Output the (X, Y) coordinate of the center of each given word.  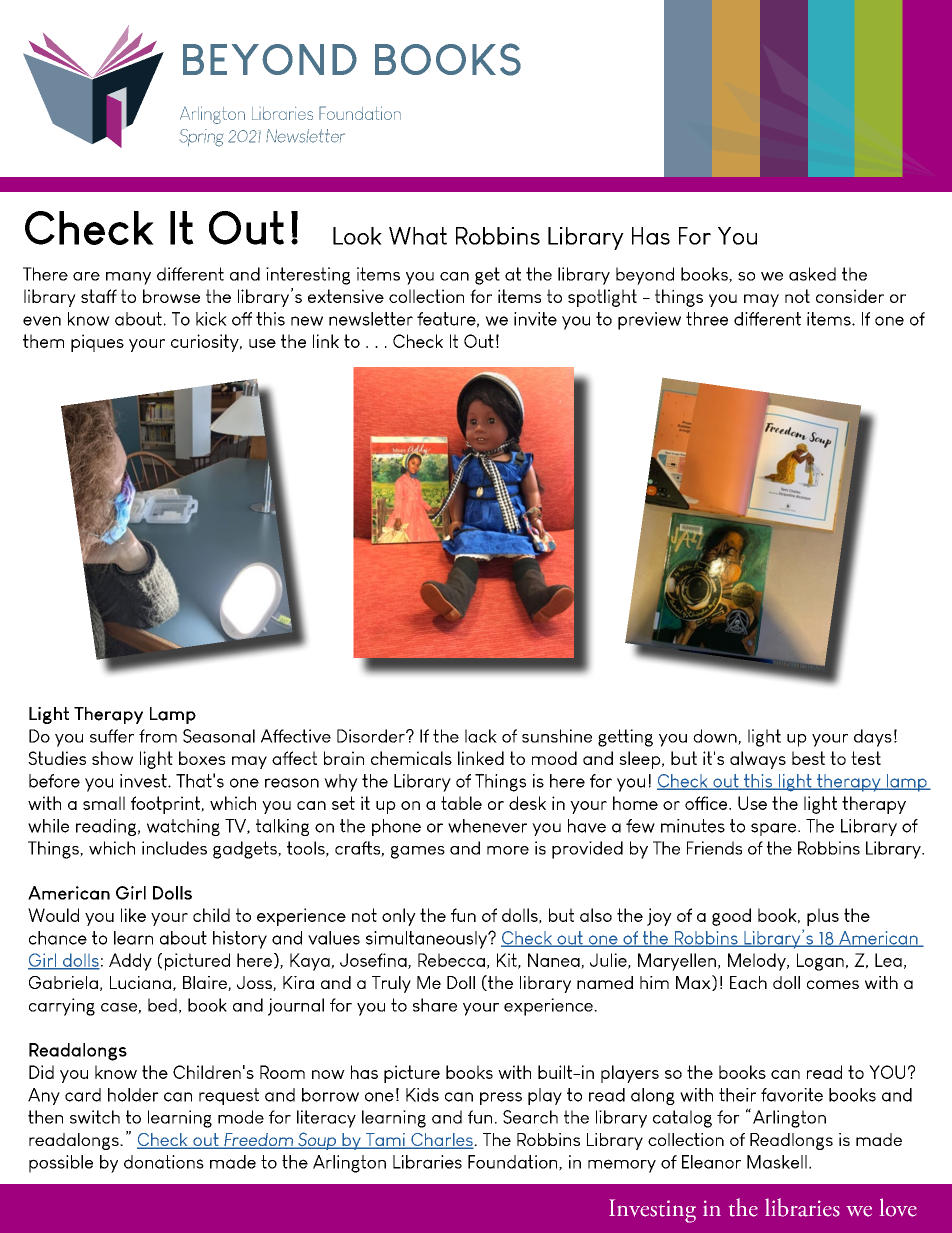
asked (812, 274)
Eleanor (711, 1162)
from (158, 736)
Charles (442, 1141)
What (418, 236)
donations (164, 1162)
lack (481, 736)
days (873, 738)
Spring (201, 138)
